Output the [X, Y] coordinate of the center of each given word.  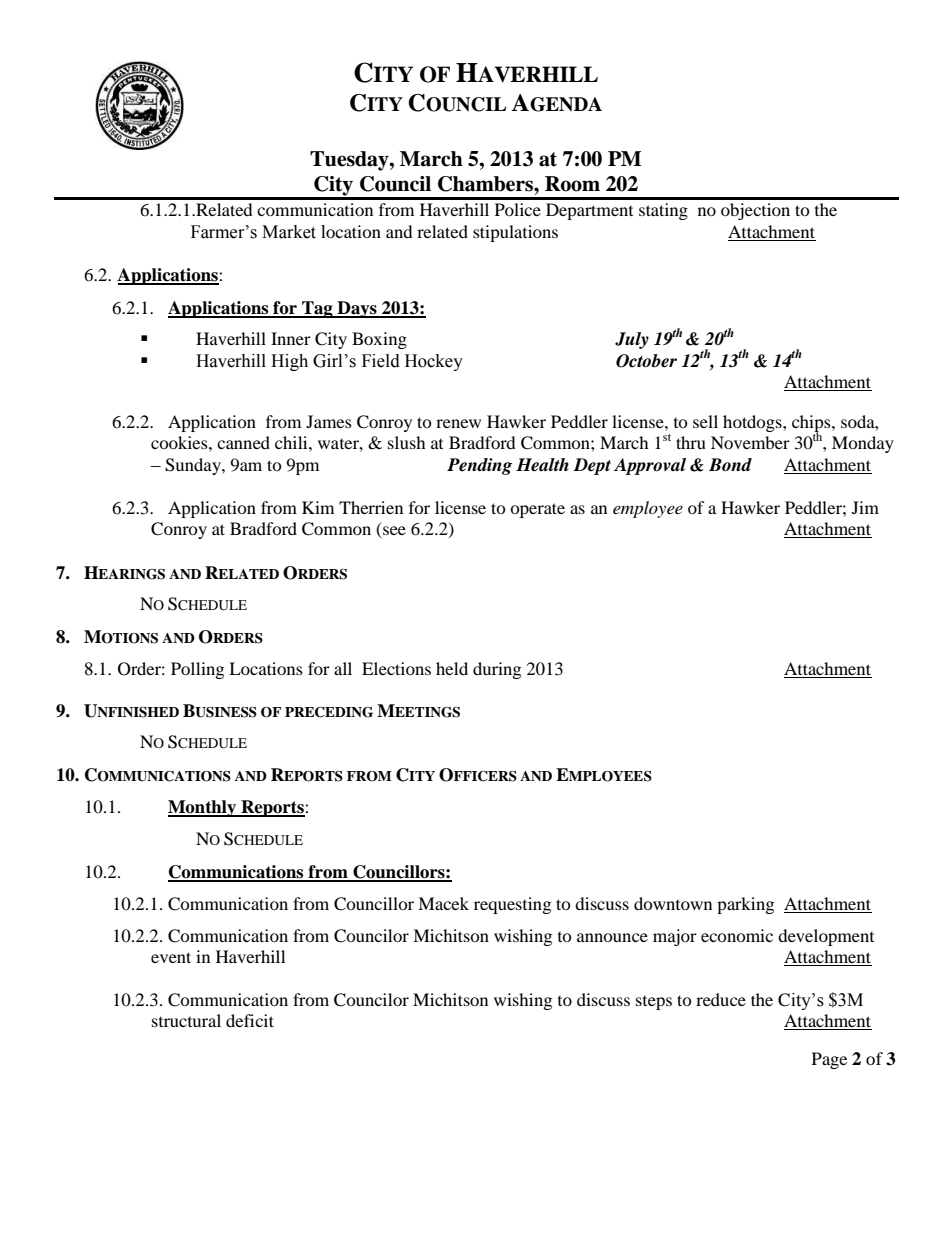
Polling [197, 670]
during [497, 670]
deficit [250, 1020]
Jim [865, 507]
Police [518, 209]
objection [755, 211]
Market [289, 232]
